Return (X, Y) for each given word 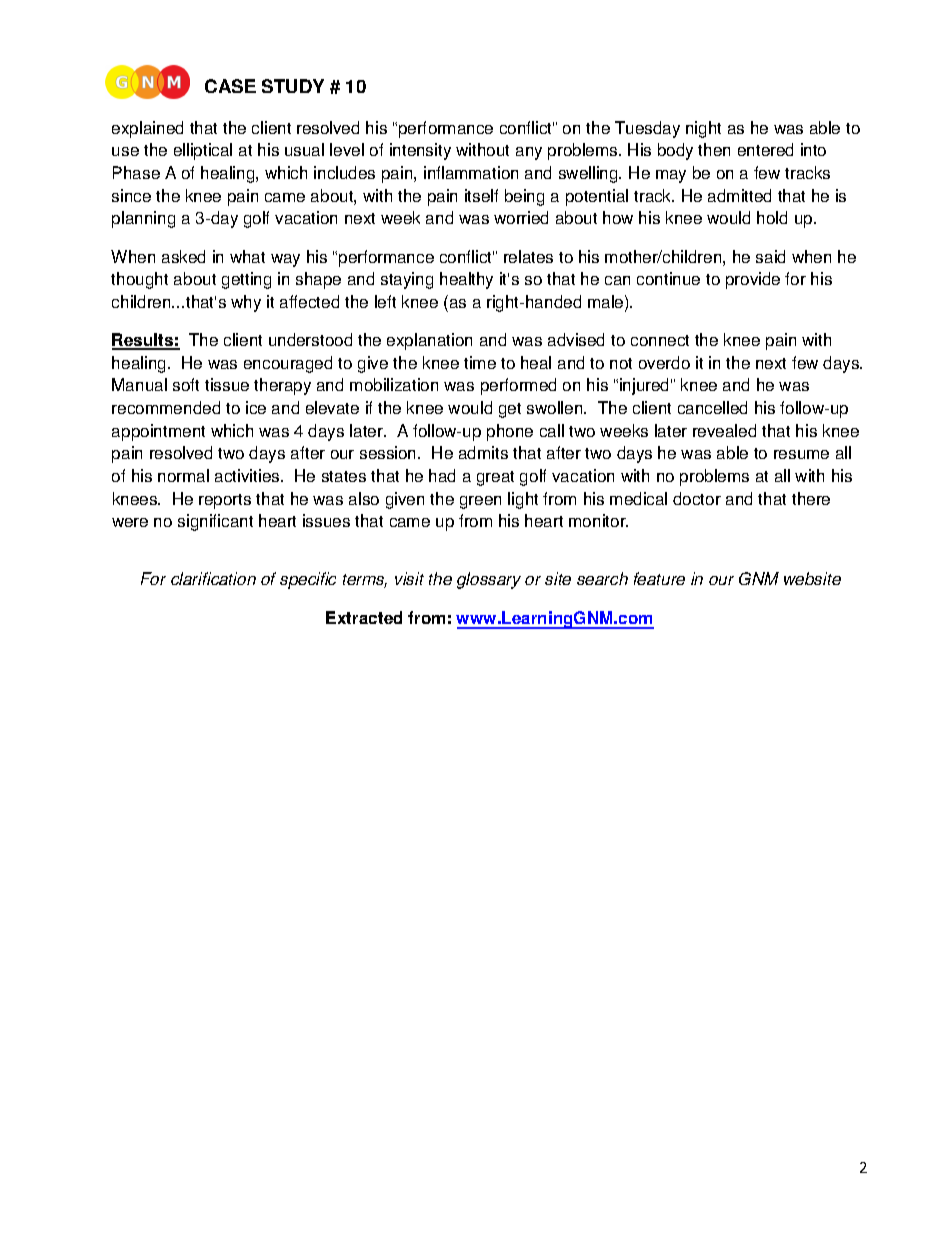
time (480, 362)
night (703, 129)
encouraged (288, 364)
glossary (489, 580)
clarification (213, 578)
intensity (420, 151)
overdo (664, 362)
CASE (230, 86)
